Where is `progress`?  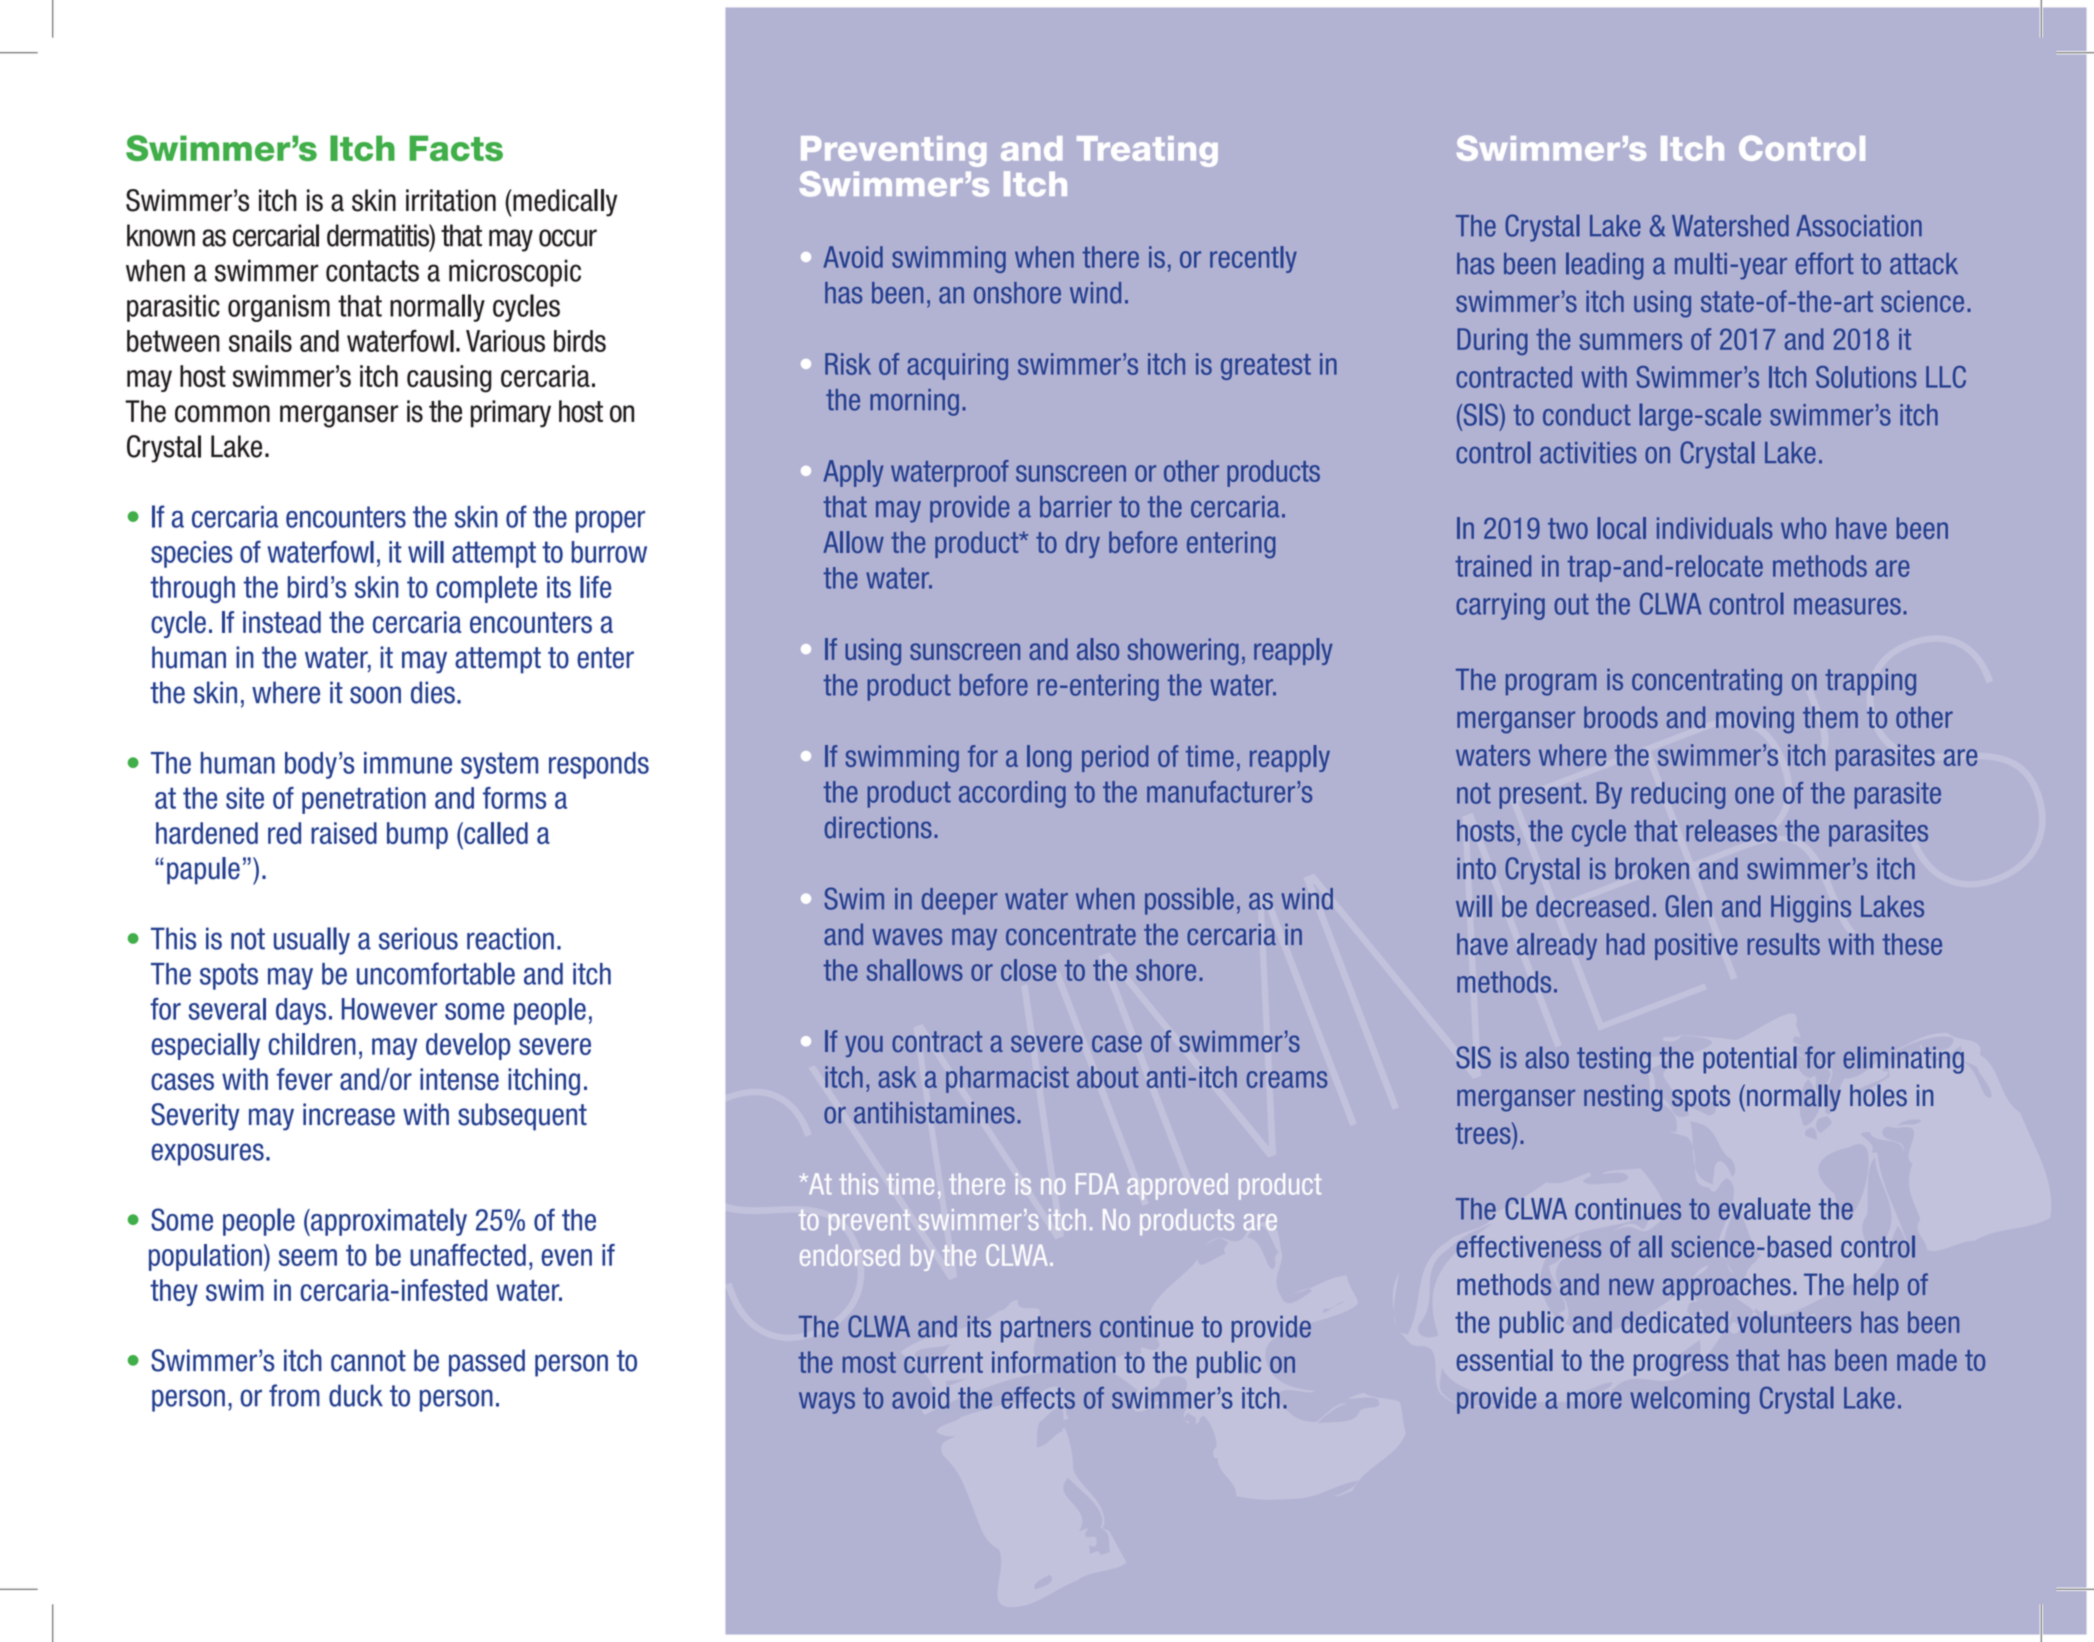 progress is located at coordinates (1681, 1365).
